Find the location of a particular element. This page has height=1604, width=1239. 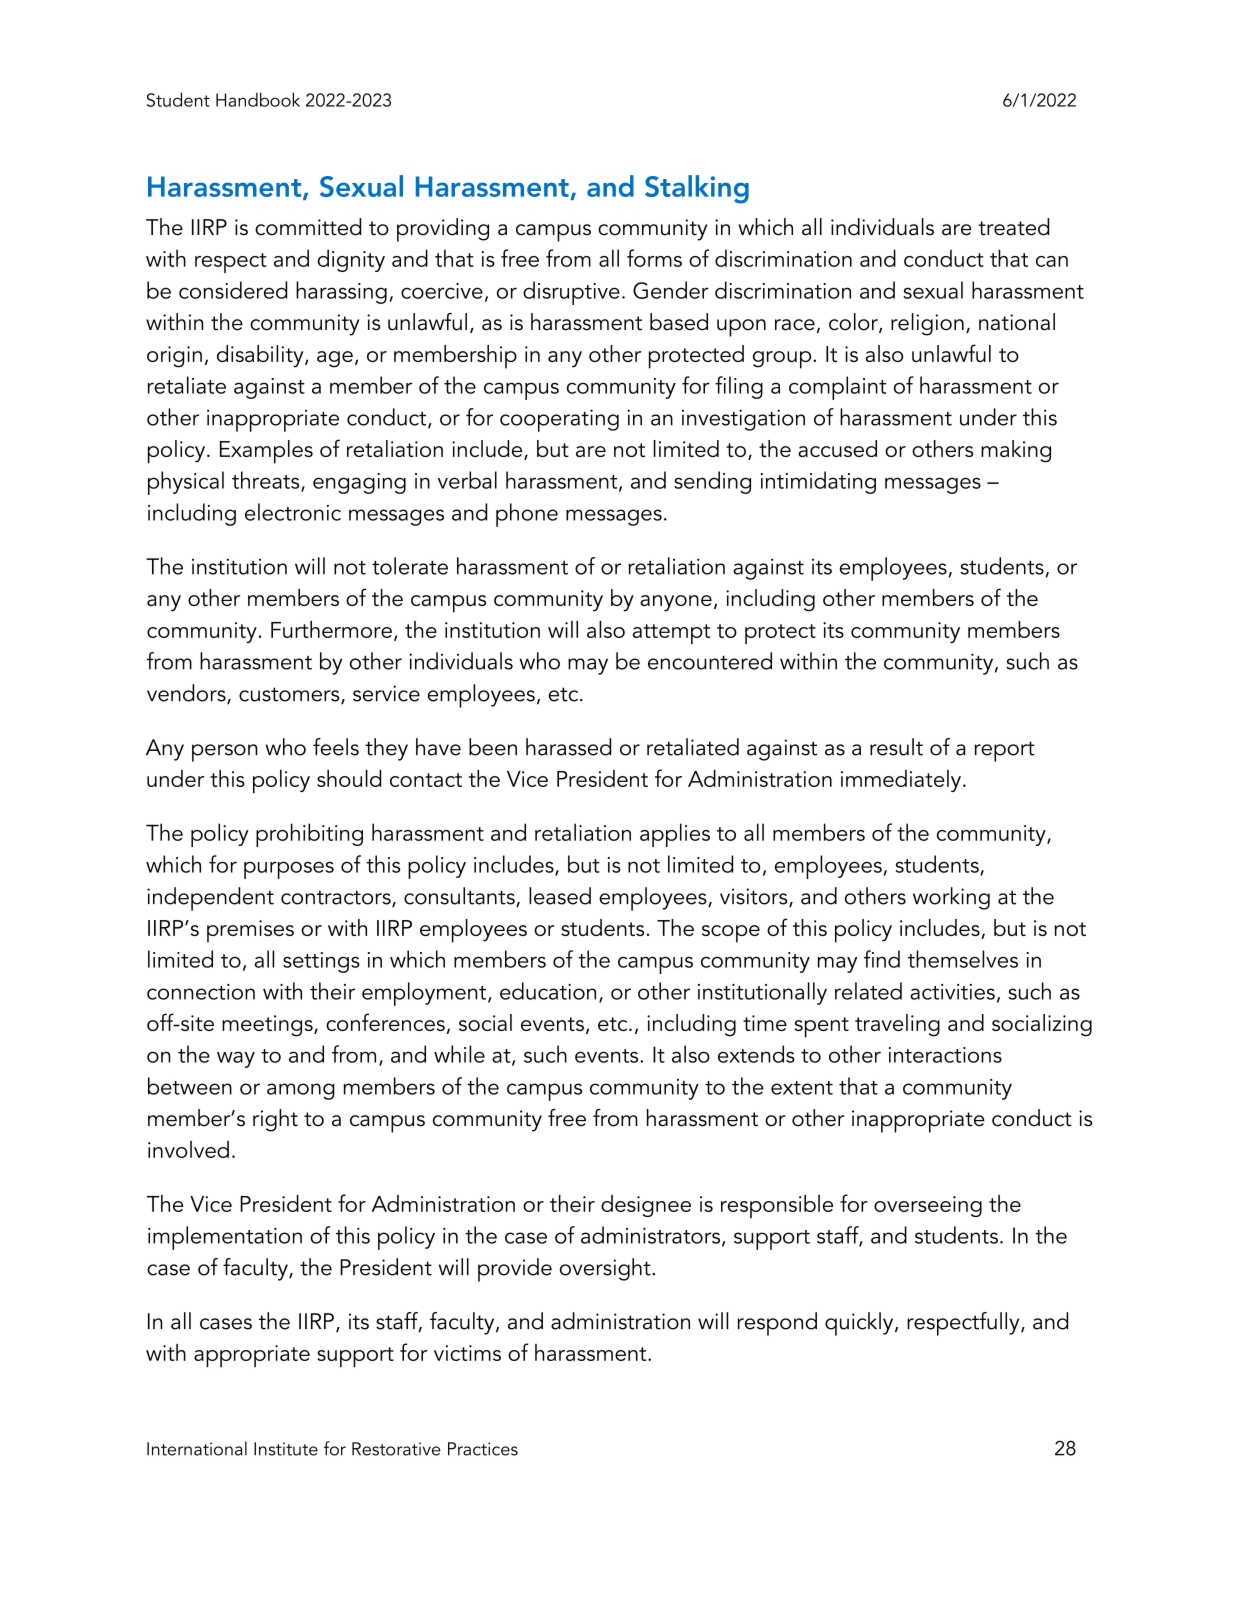

attempt is located at coordinates (671, 634).
